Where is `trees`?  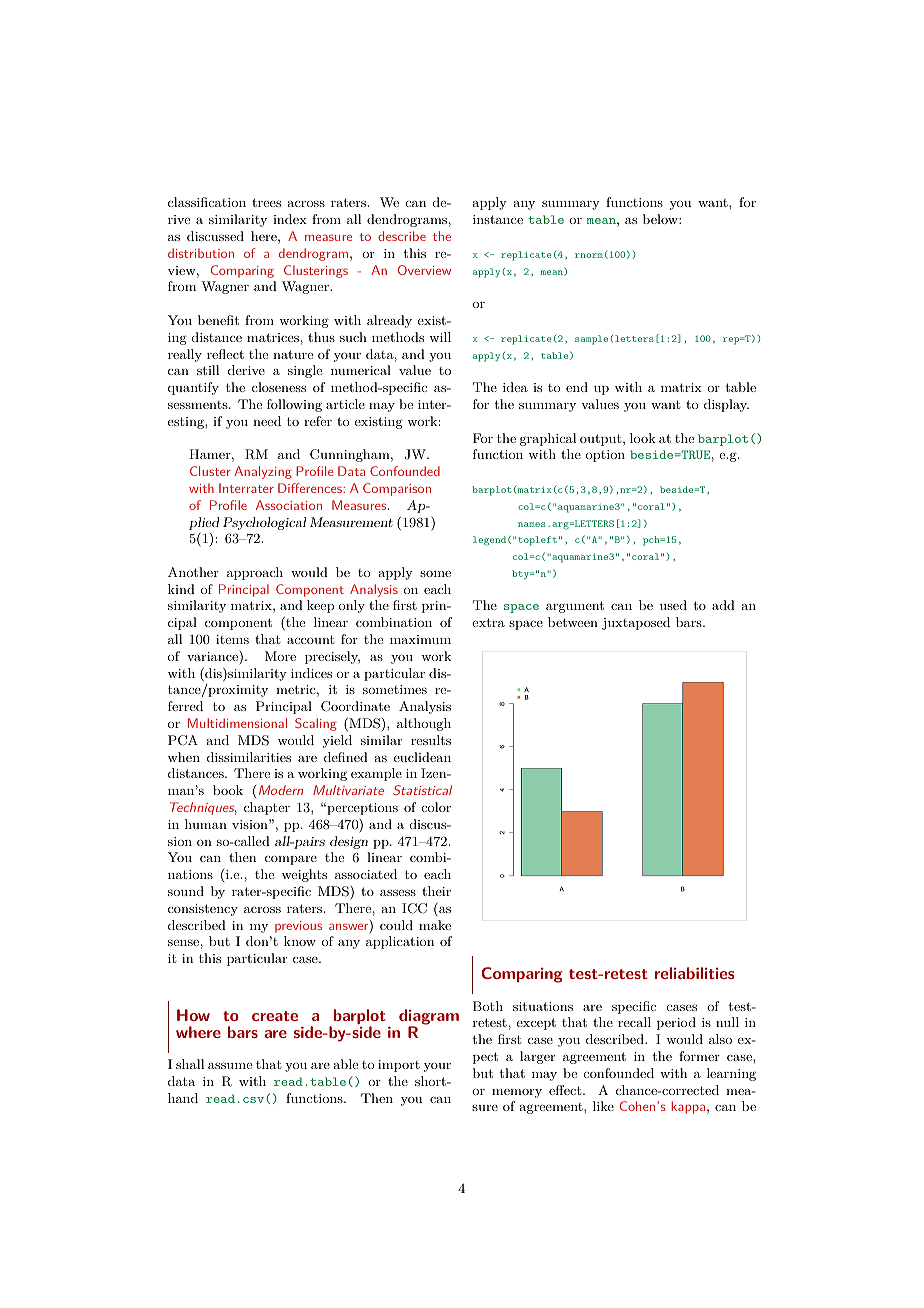 trees is located at coordinates (266, 202).
